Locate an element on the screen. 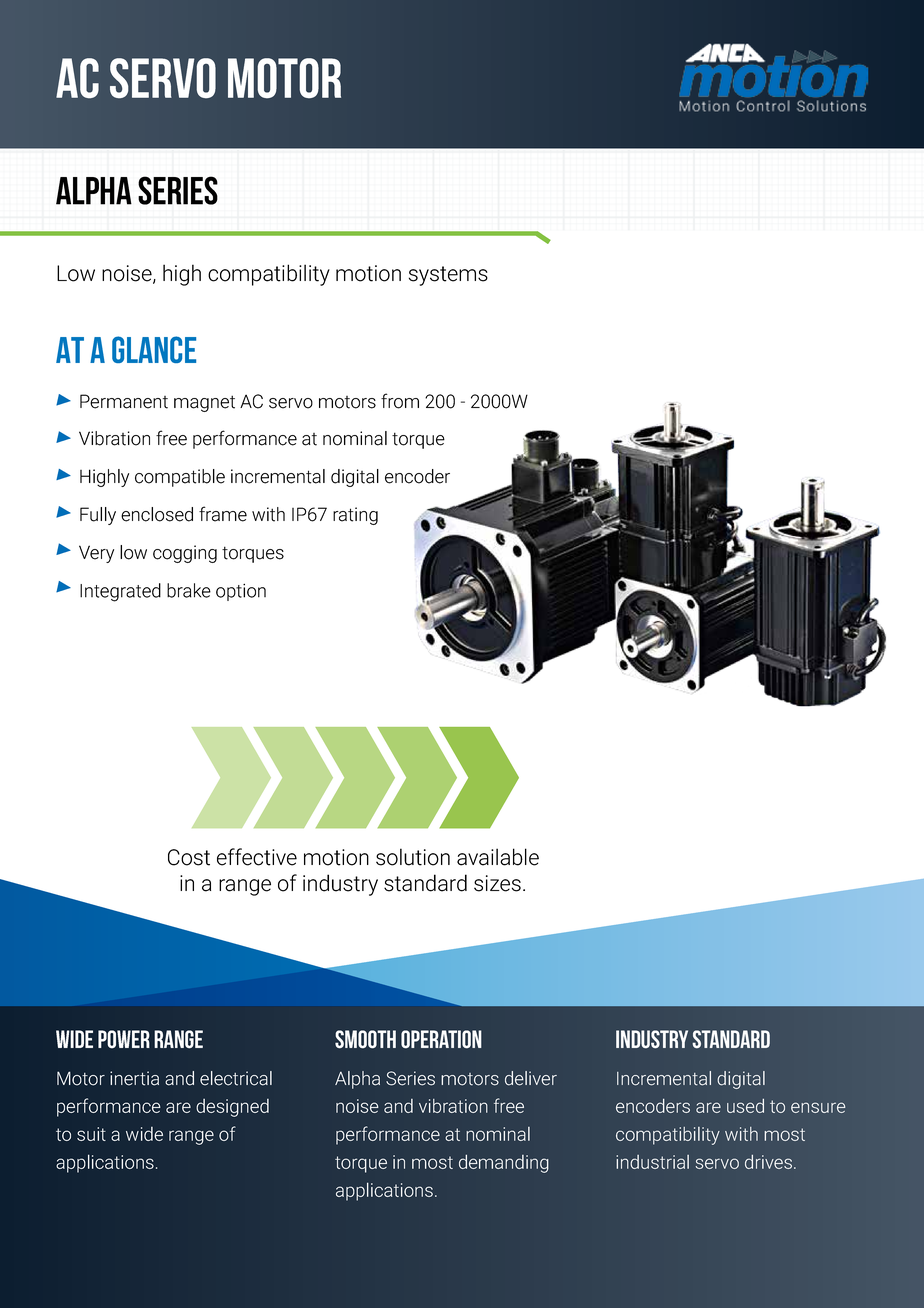 This screenshot has height=1308, width=924. Operation is located at coordinates (441, 1039).
